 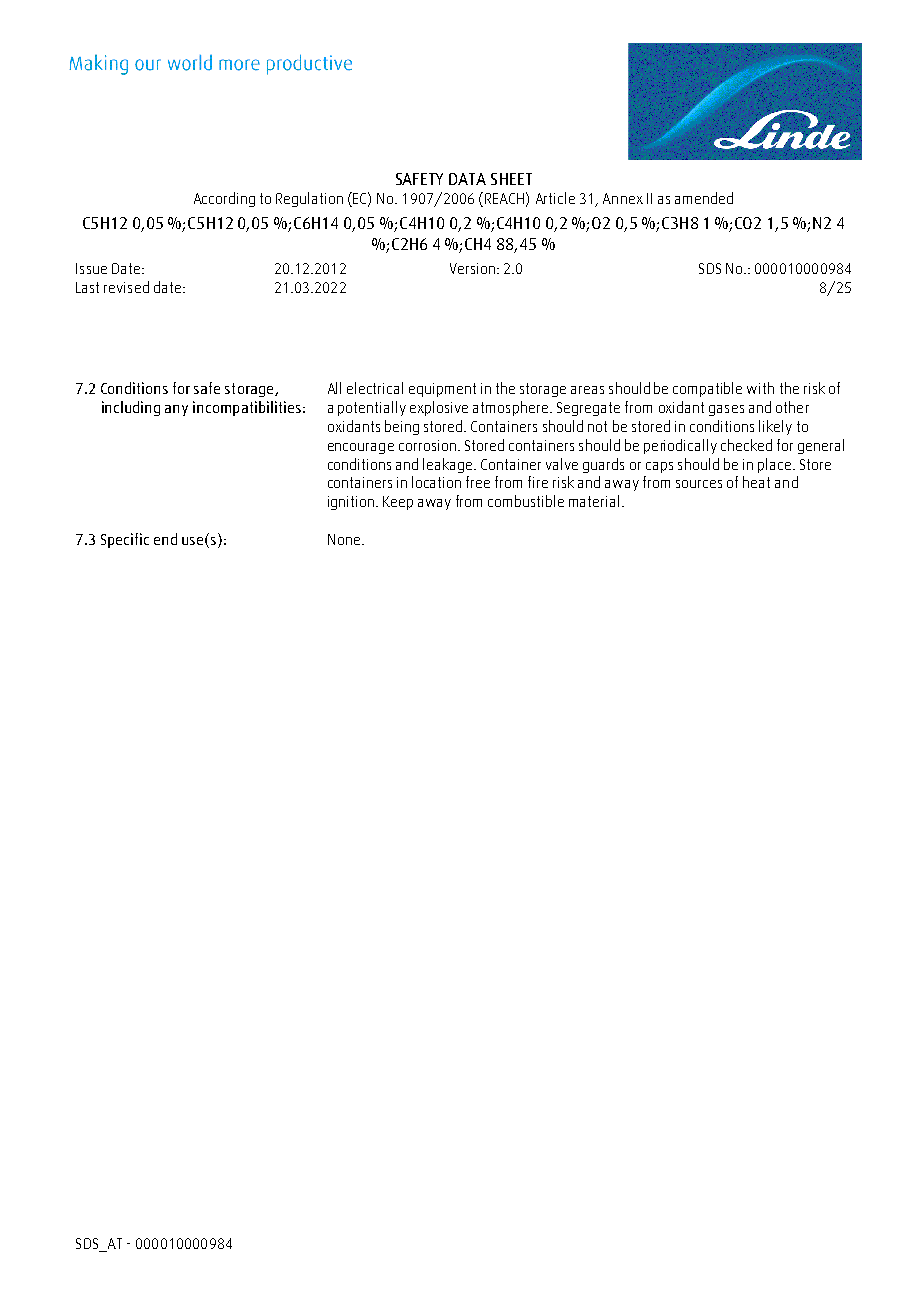 I want to click on According, so click(x=224, y=199).
